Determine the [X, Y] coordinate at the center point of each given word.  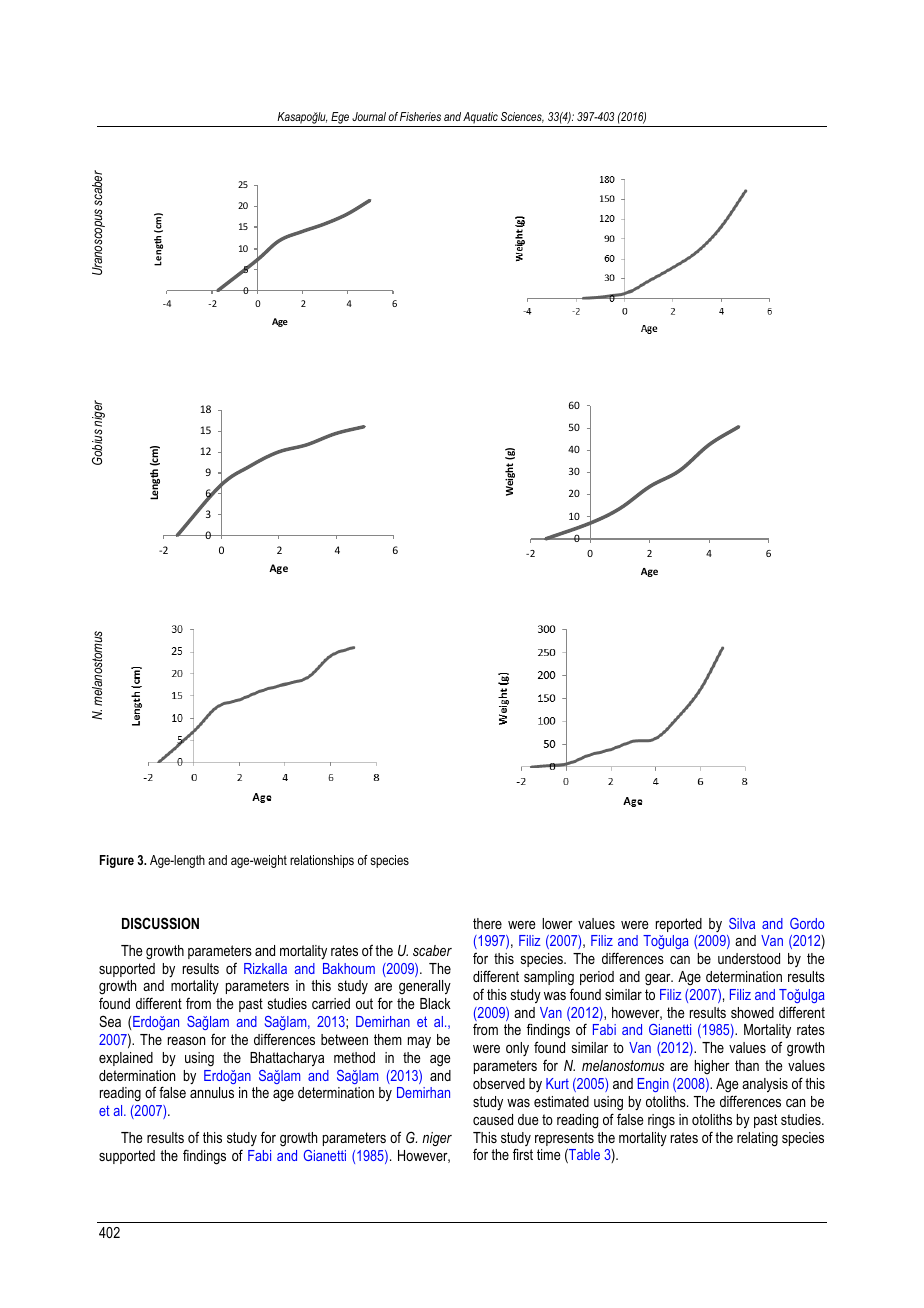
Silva [742, 923]
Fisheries [420, 116]
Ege [340, 119]
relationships [322, 861]
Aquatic [480, 118]
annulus [212, 1092]
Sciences [522, 117]
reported [679, 925]
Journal [369, 116]
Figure [117, 861]
